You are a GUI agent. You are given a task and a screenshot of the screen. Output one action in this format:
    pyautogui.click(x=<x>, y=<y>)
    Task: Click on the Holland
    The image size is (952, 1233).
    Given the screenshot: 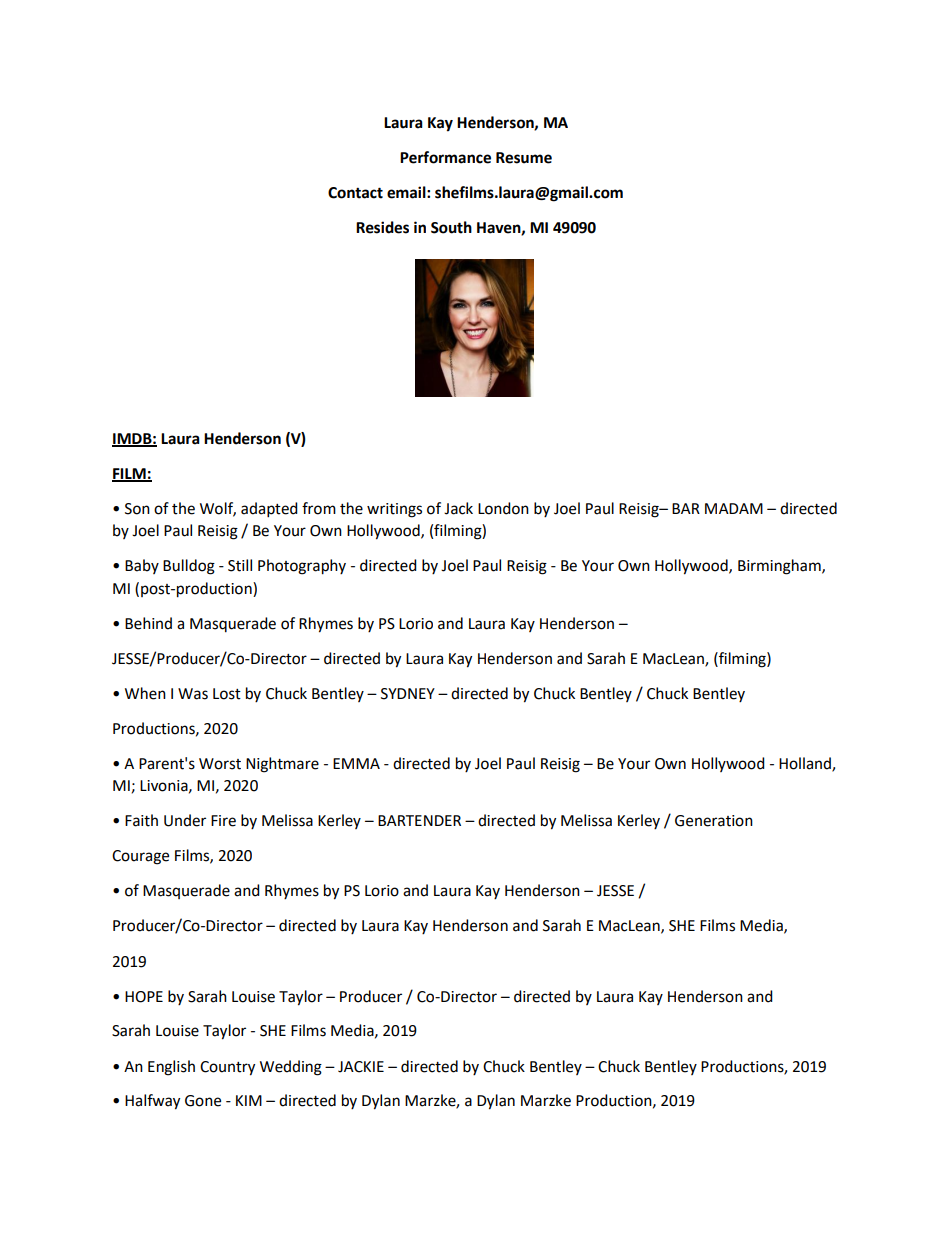 What is the action you would take?
    pyautogui.click(x=806, y=764)
